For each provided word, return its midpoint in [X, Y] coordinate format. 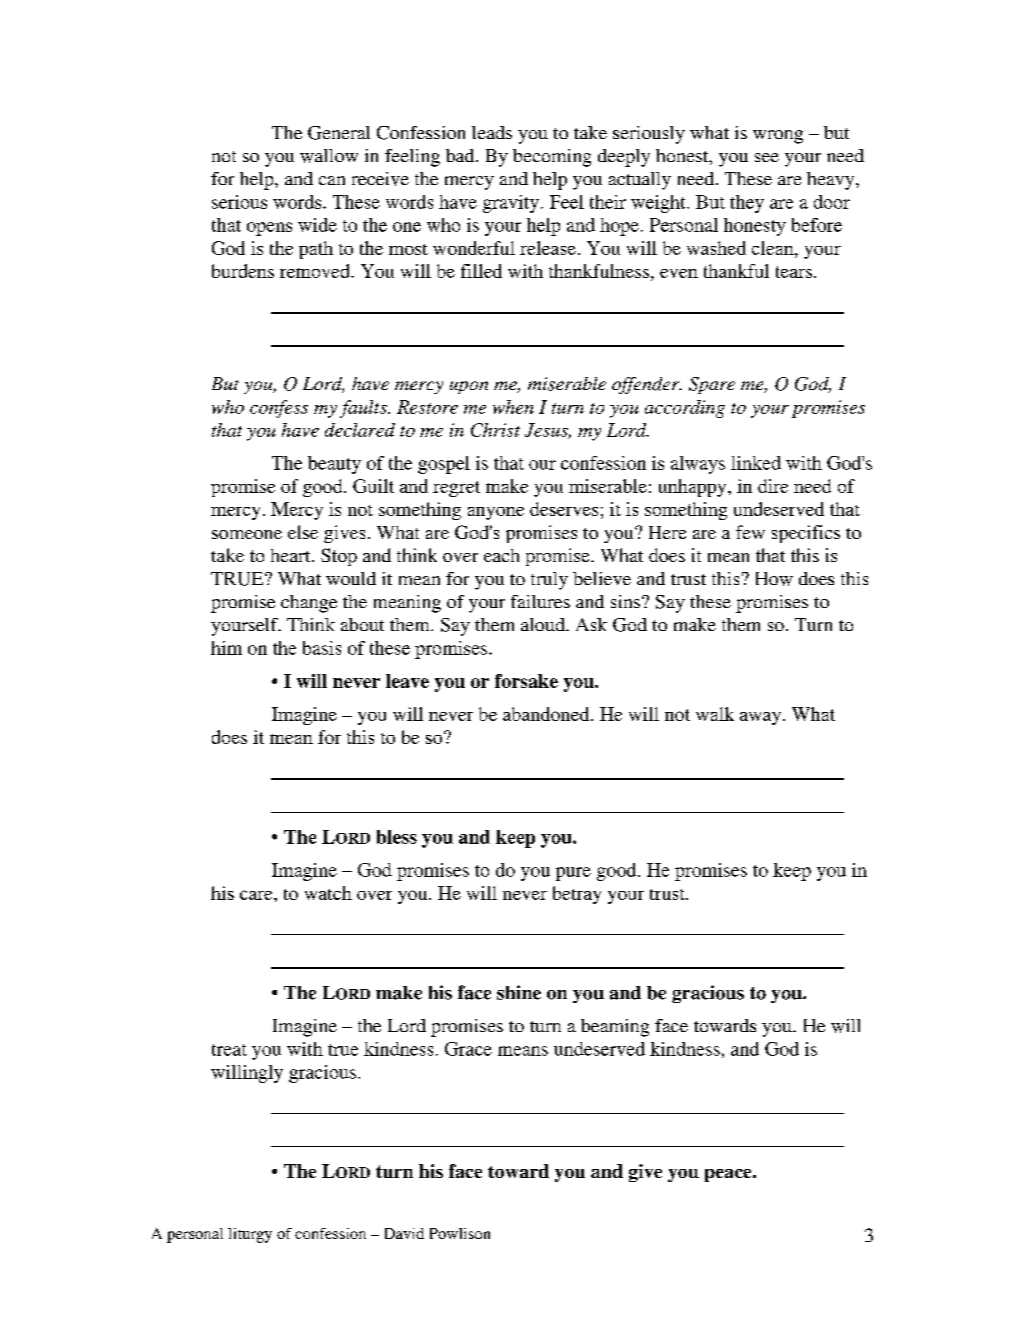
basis [322, 648]
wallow [329, 156]
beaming [615, 1028]
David [404, 1233]
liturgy [250, 1235]
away [762, 718]
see [767, 157]
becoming [552, 158]
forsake [526, 681]
